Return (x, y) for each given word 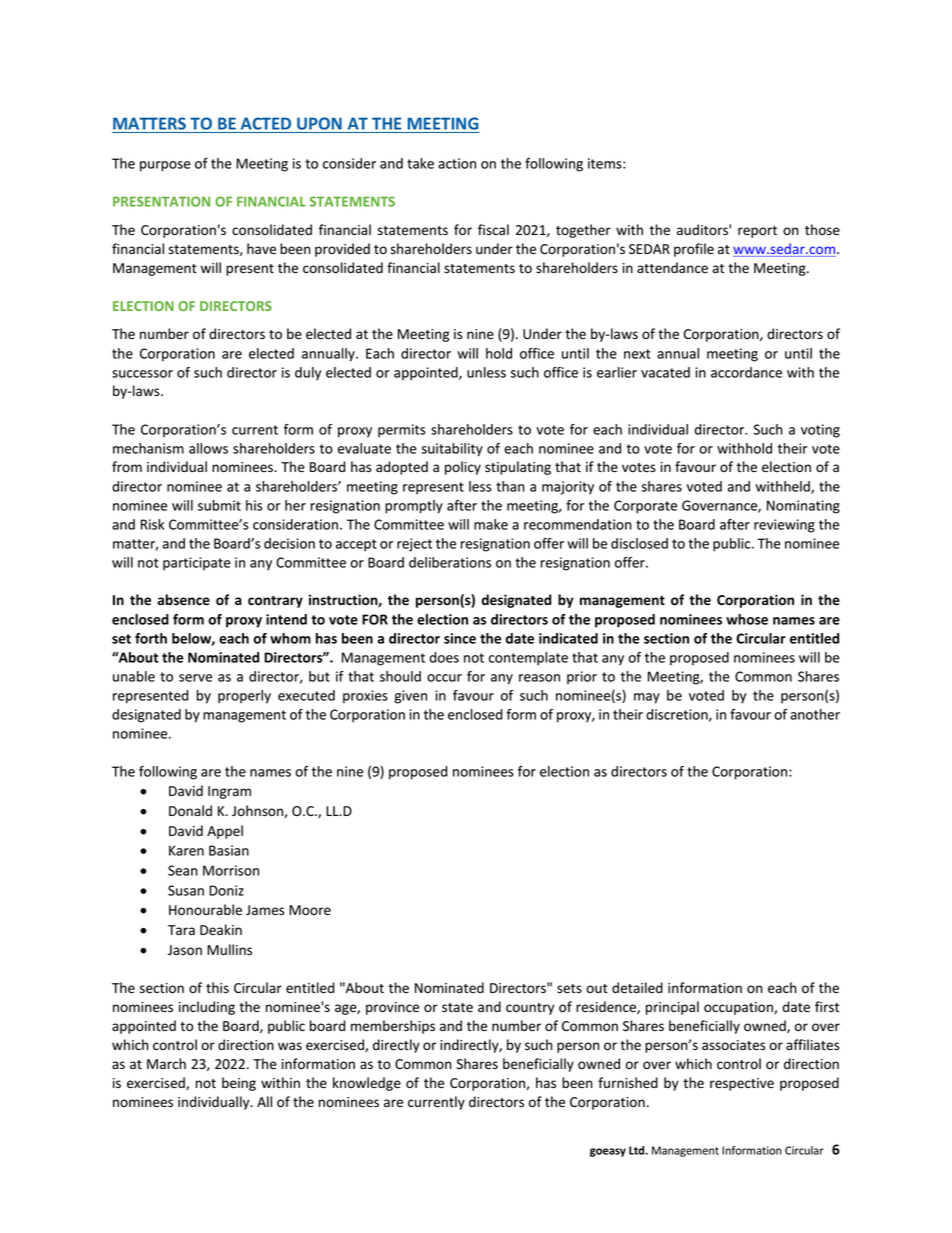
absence (184, 600)
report (757, 232)
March (166, 1063)
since (460, 638)
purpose (165, 166)
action (457, 163)
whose (747, 619)
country (530, 1009)
